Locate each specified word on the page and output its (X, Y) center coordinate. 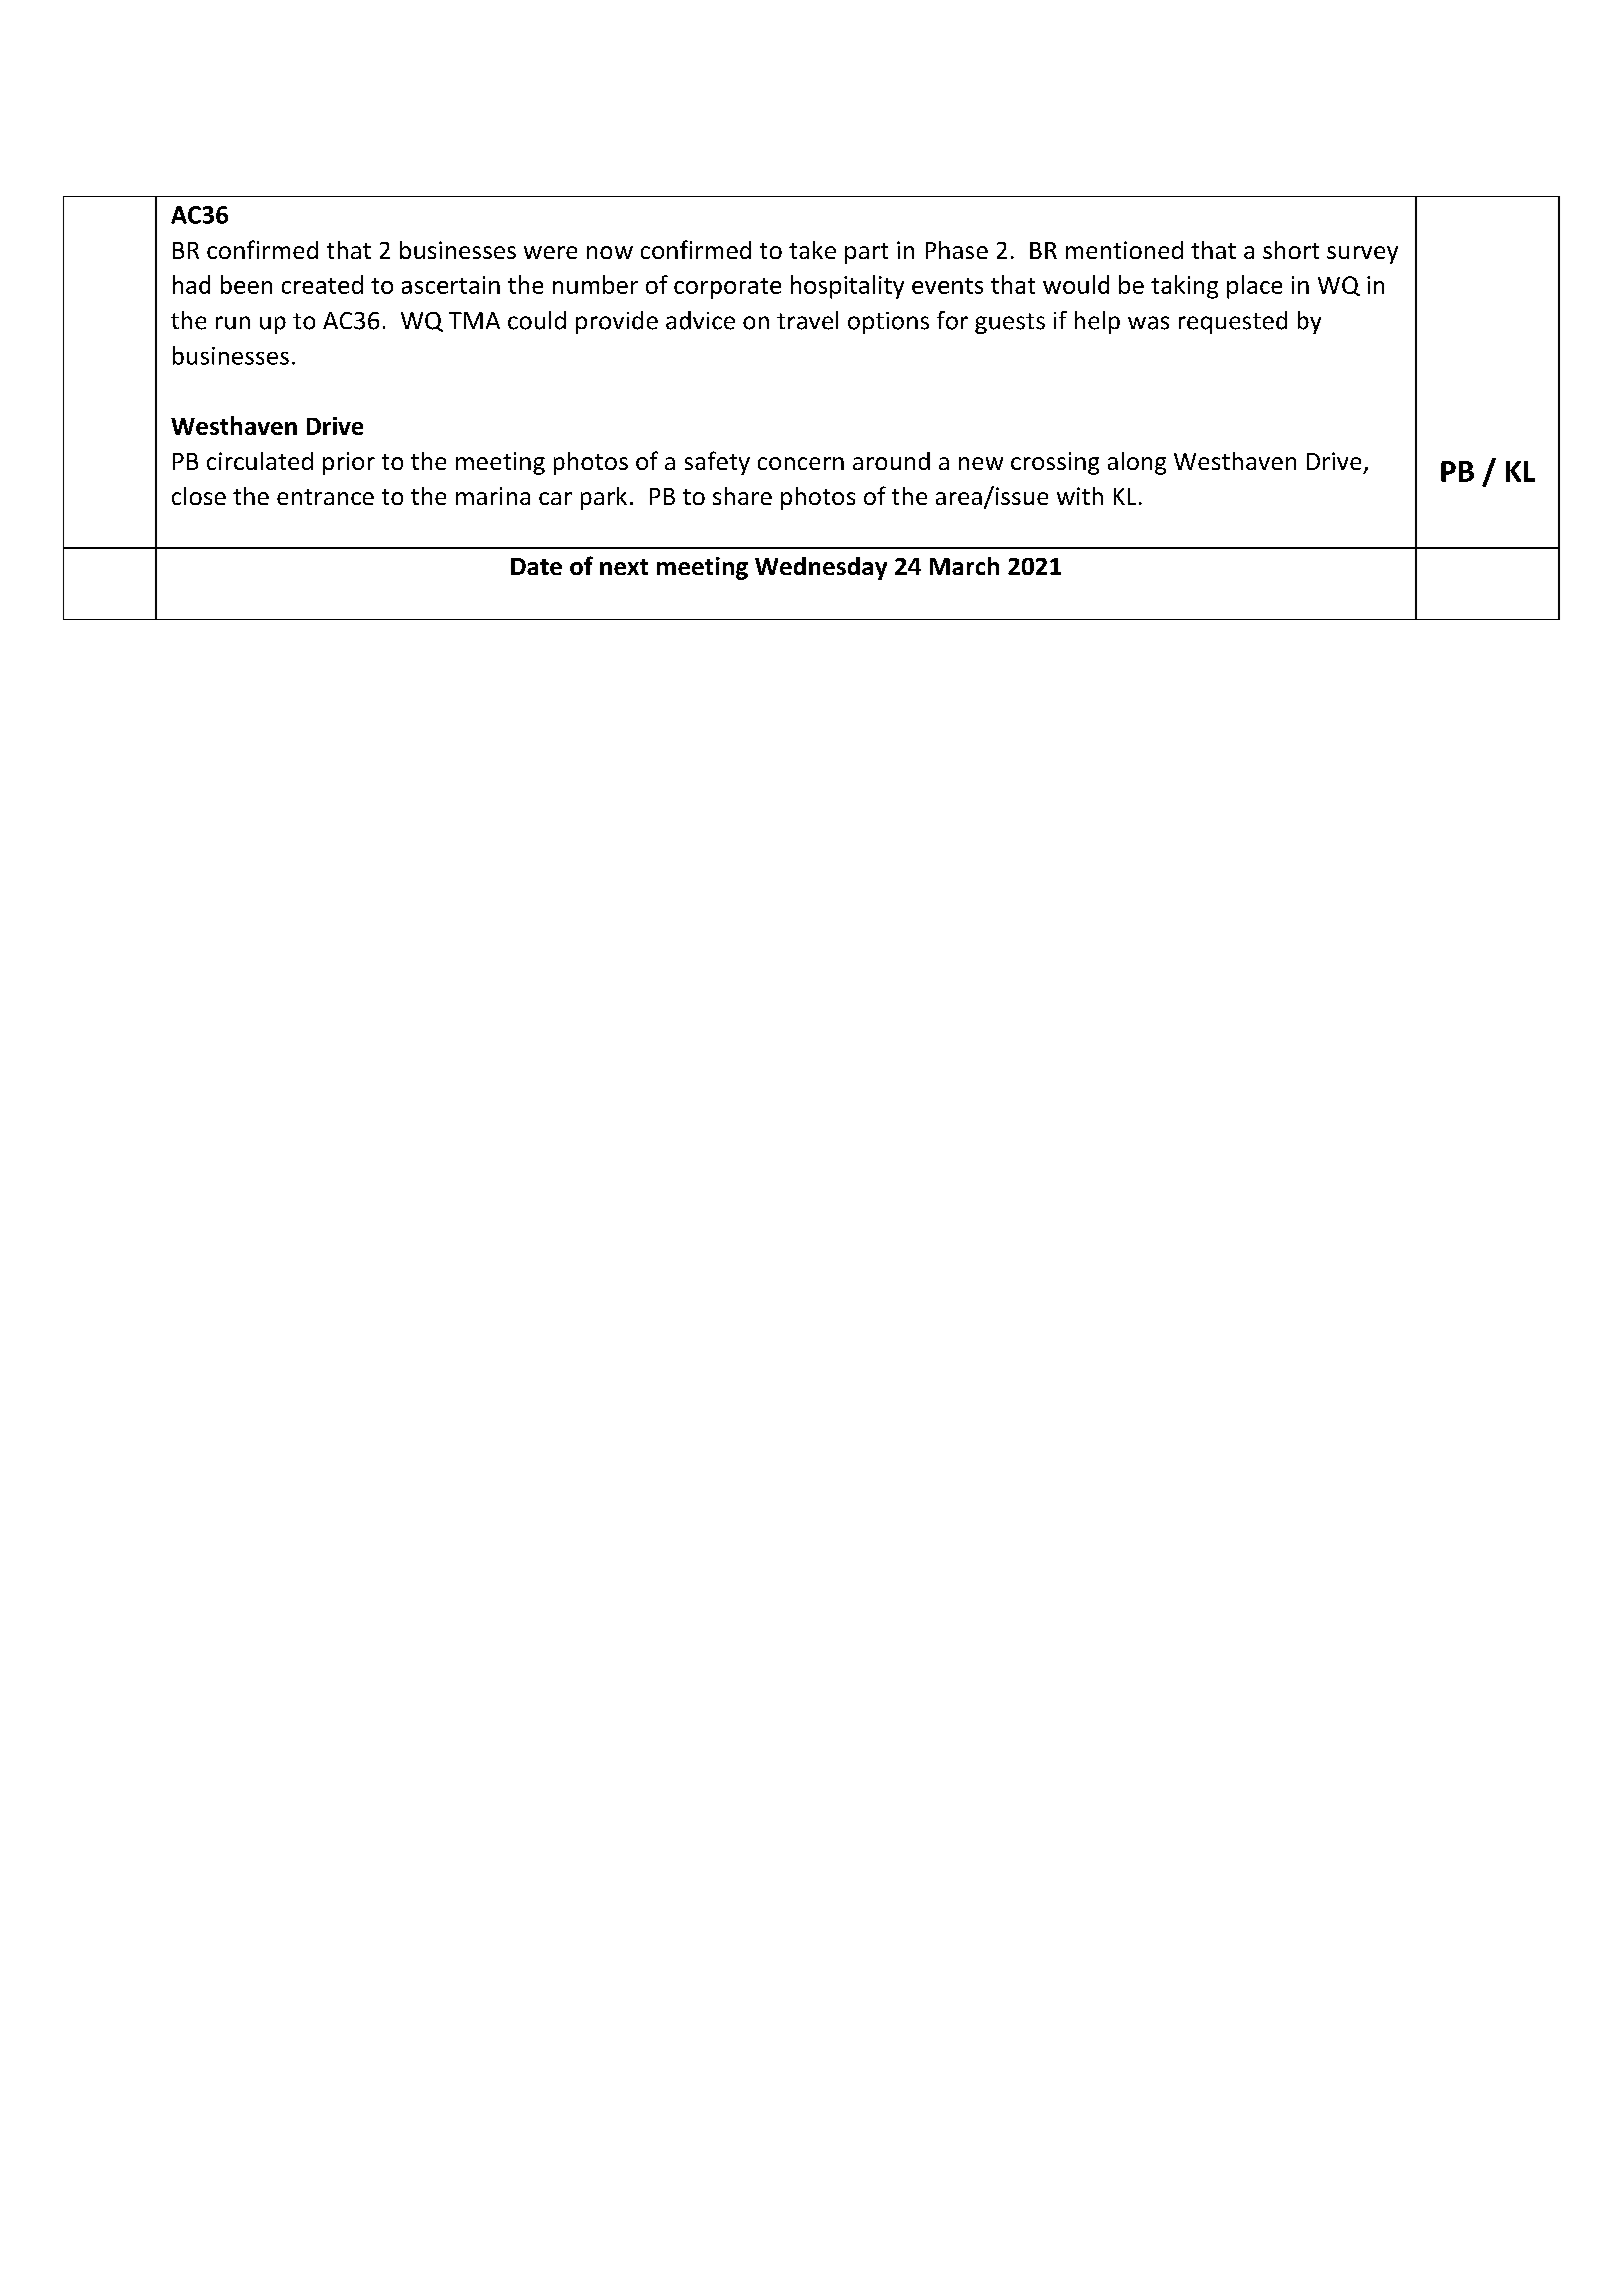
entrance (325, 497)
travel (807, 320)
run (233, 323)
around (891, 461)
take (812, 250)
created (322, 284)
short (1291, 250)
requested (1233, 322)
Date (536, 566)
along (1137, 463)
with (1080, 496)
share (742, 496)
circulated (260, 461)
